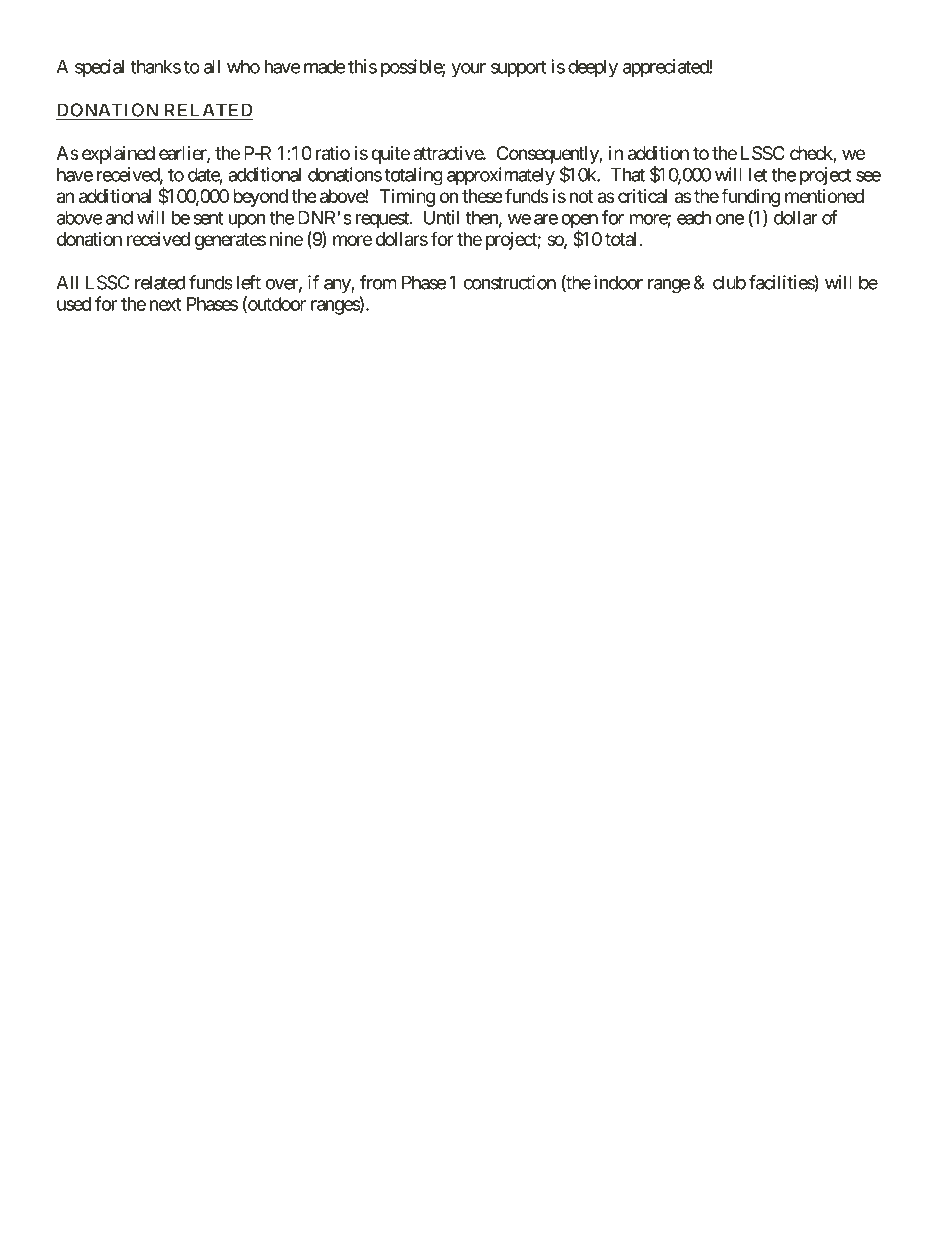 This image has width=952, height=1233. Describe the element at coordinates (165, 304) in the image. I see `next` at that location.
